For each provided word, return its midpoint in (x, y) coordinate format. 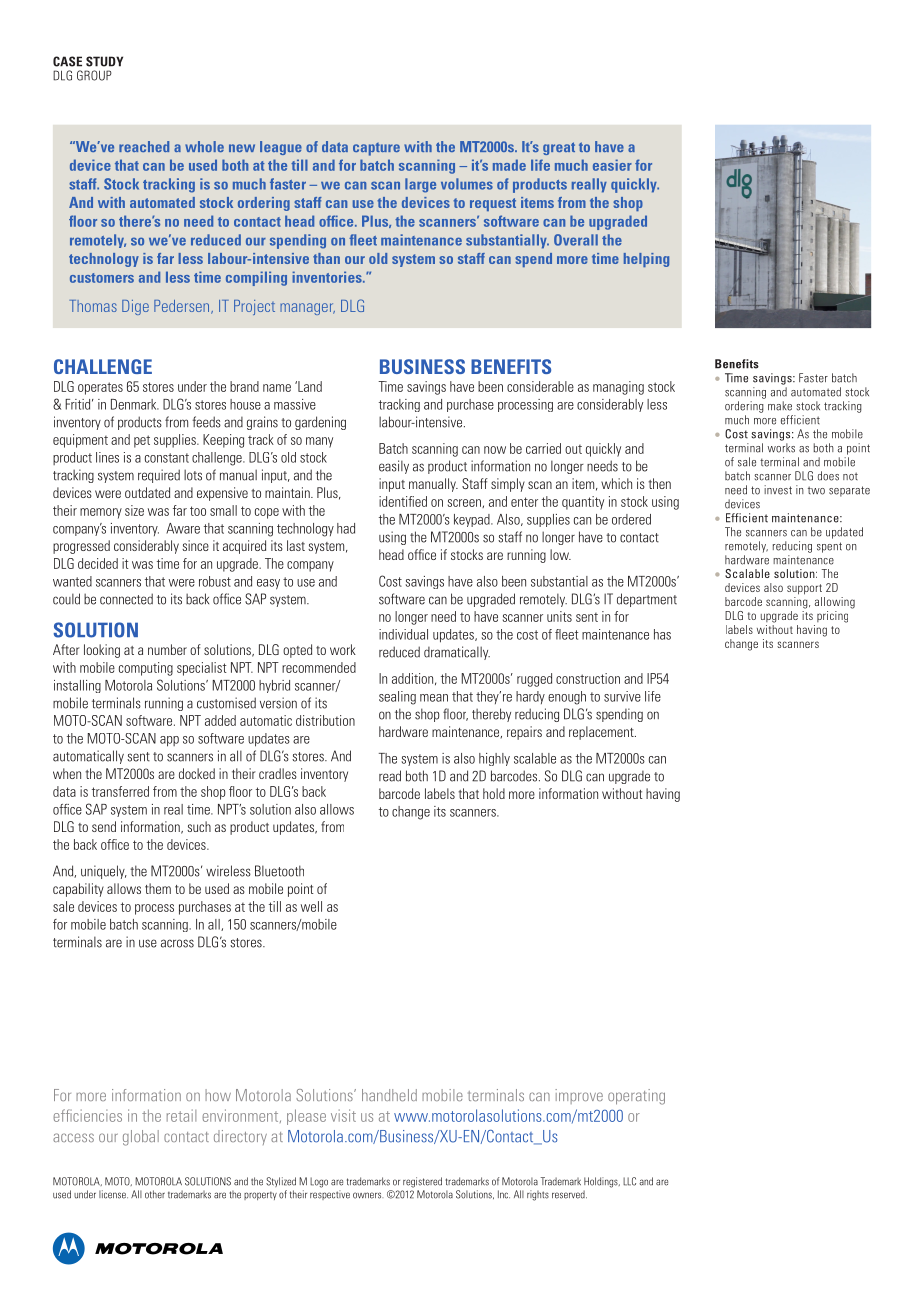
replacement (602, 733)
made (509, 165)
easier (612, 165)
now (495, 450)
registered (422, 1182)
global (141, 1138)
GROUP (94, 75)
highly (494, 759)
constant (167, 458)
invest (778, 490)
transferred (120, 791)
